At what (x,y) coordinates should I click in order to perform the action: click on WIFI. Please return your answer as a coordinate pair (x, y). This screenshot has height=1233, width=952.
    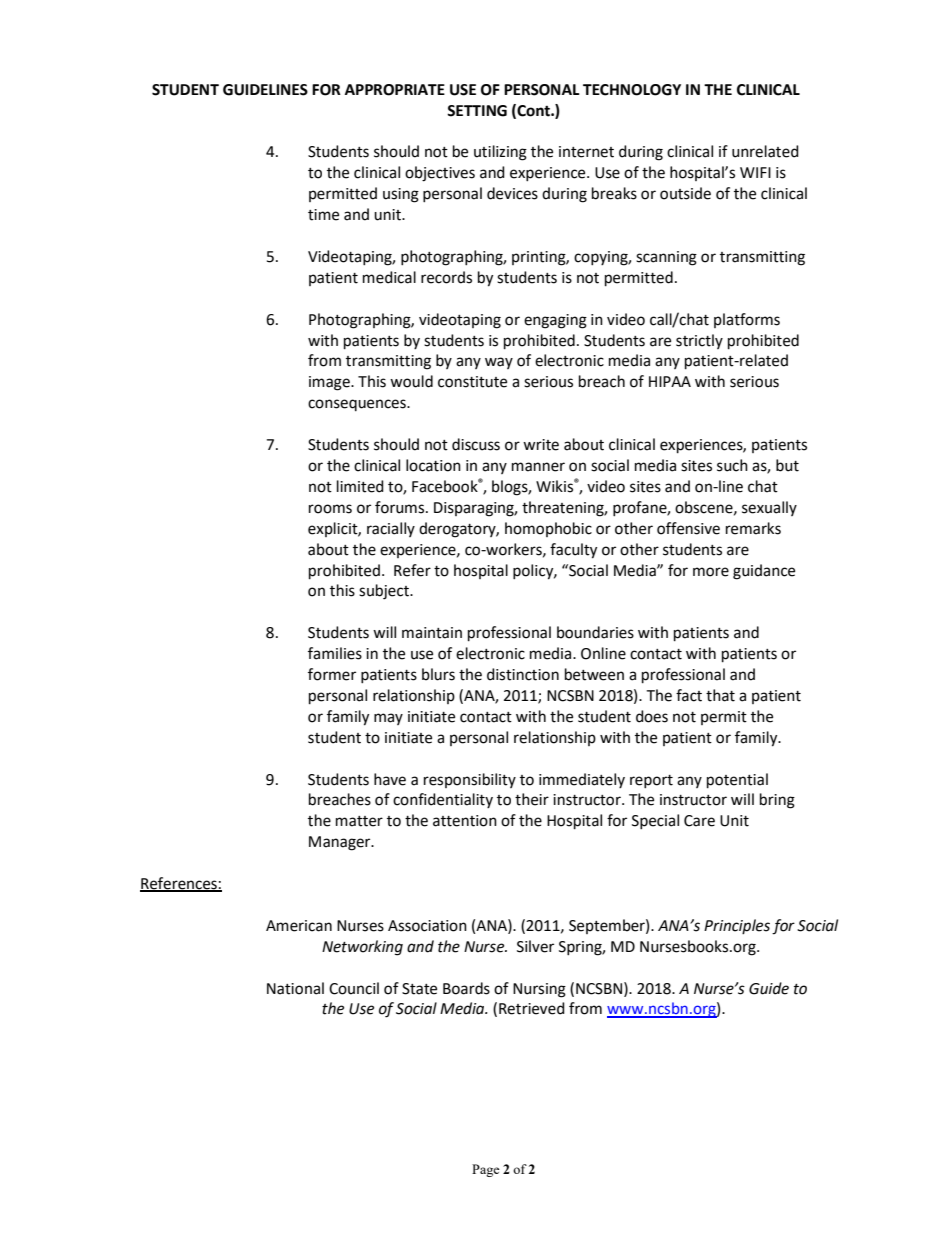
    Looking at the image, I should click on (755, 172).
